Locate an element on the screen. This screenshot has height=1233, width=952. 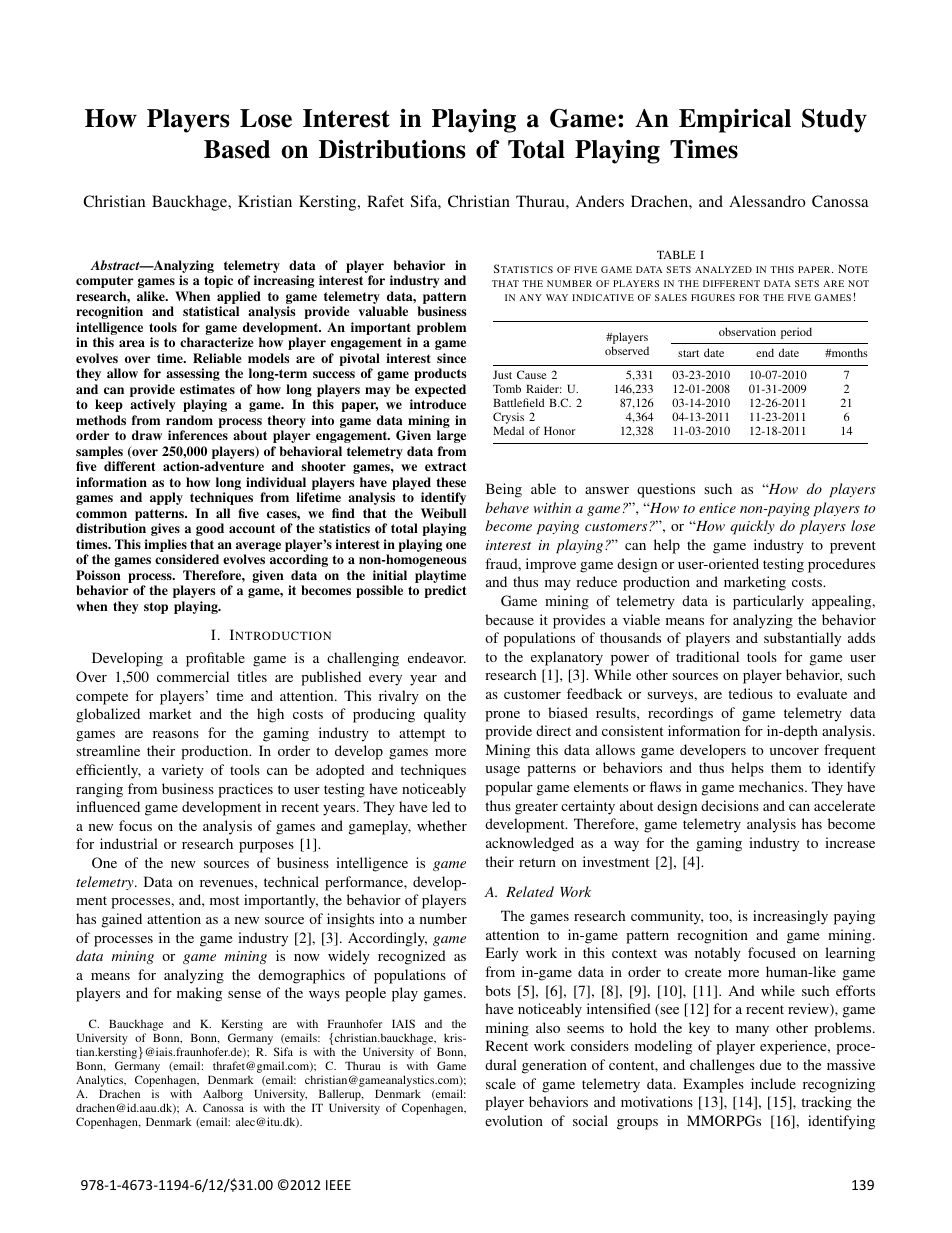
predict is located at coordinates (445, 591).
